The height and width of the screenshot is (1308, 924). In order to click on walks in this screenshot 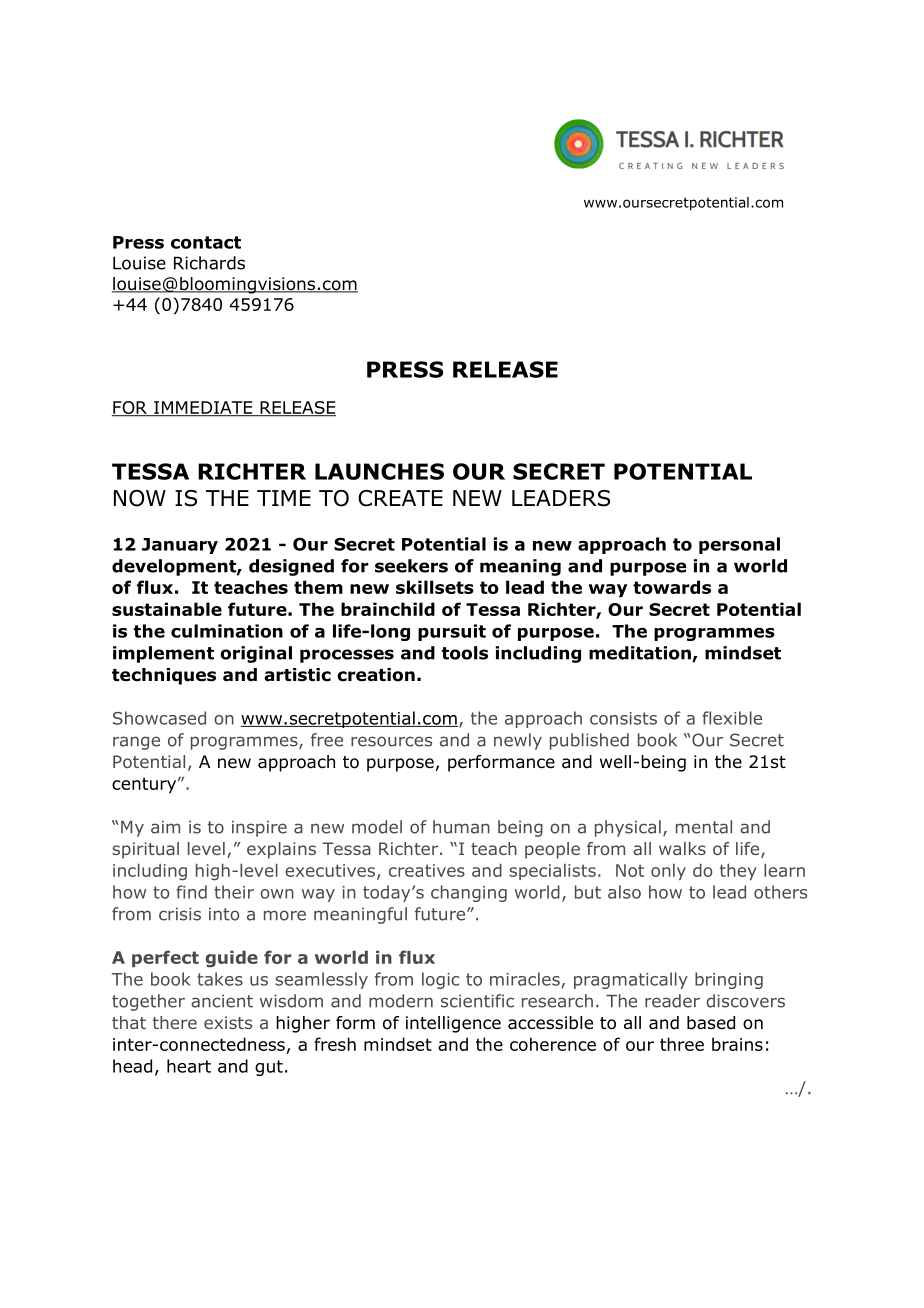, I will do `click(682, 848)`.
